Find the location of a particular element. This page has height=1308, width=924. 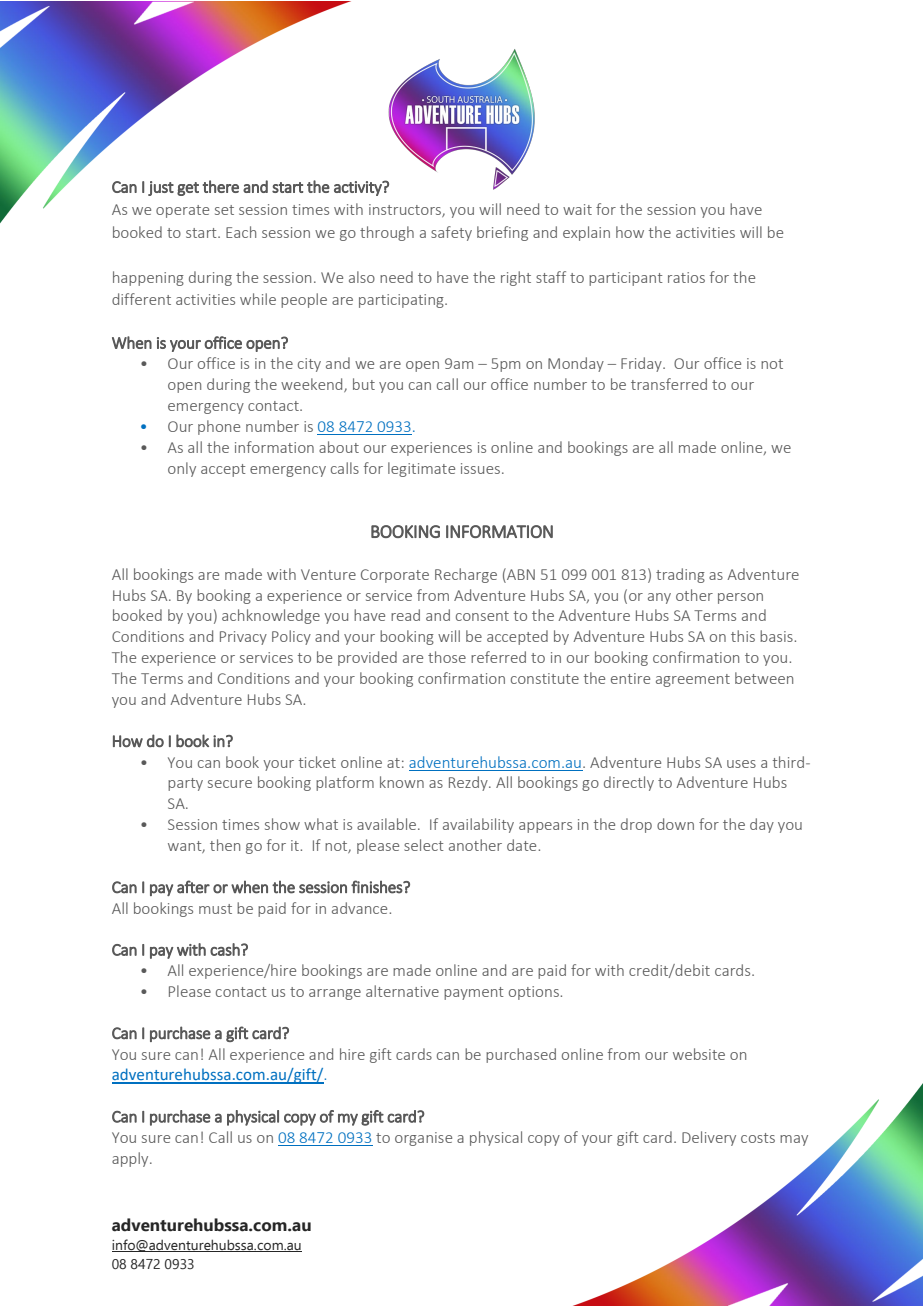

those is located at coordinates (447, 657).
